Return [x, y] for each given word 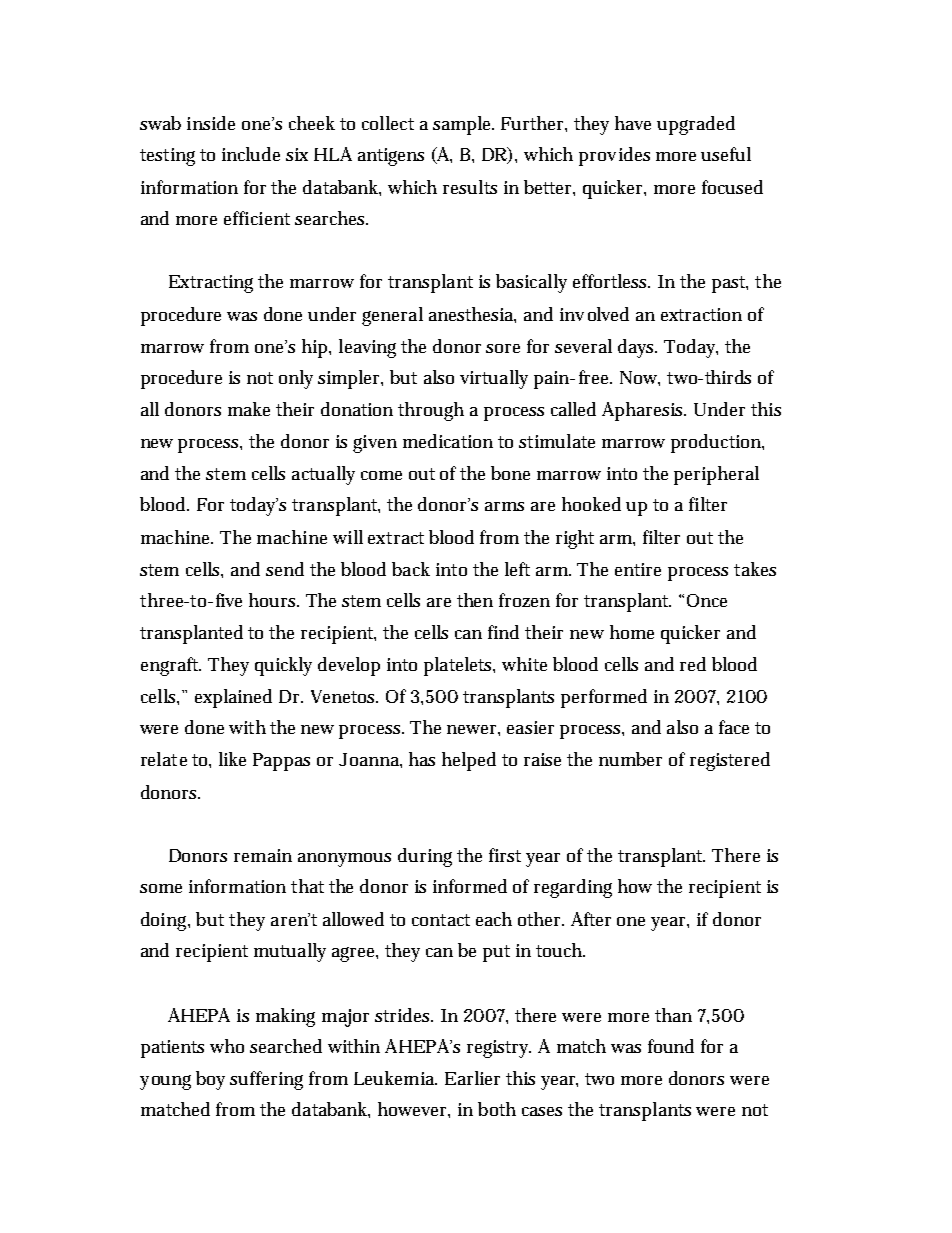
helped [469, 761]
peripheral [716, 475]
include [251, 154]
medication [448, 441]
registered [730, 761]
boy [210, 1080]
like [232, 759]
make [249, 409]
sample [463, 125]
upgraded [696, 125]
